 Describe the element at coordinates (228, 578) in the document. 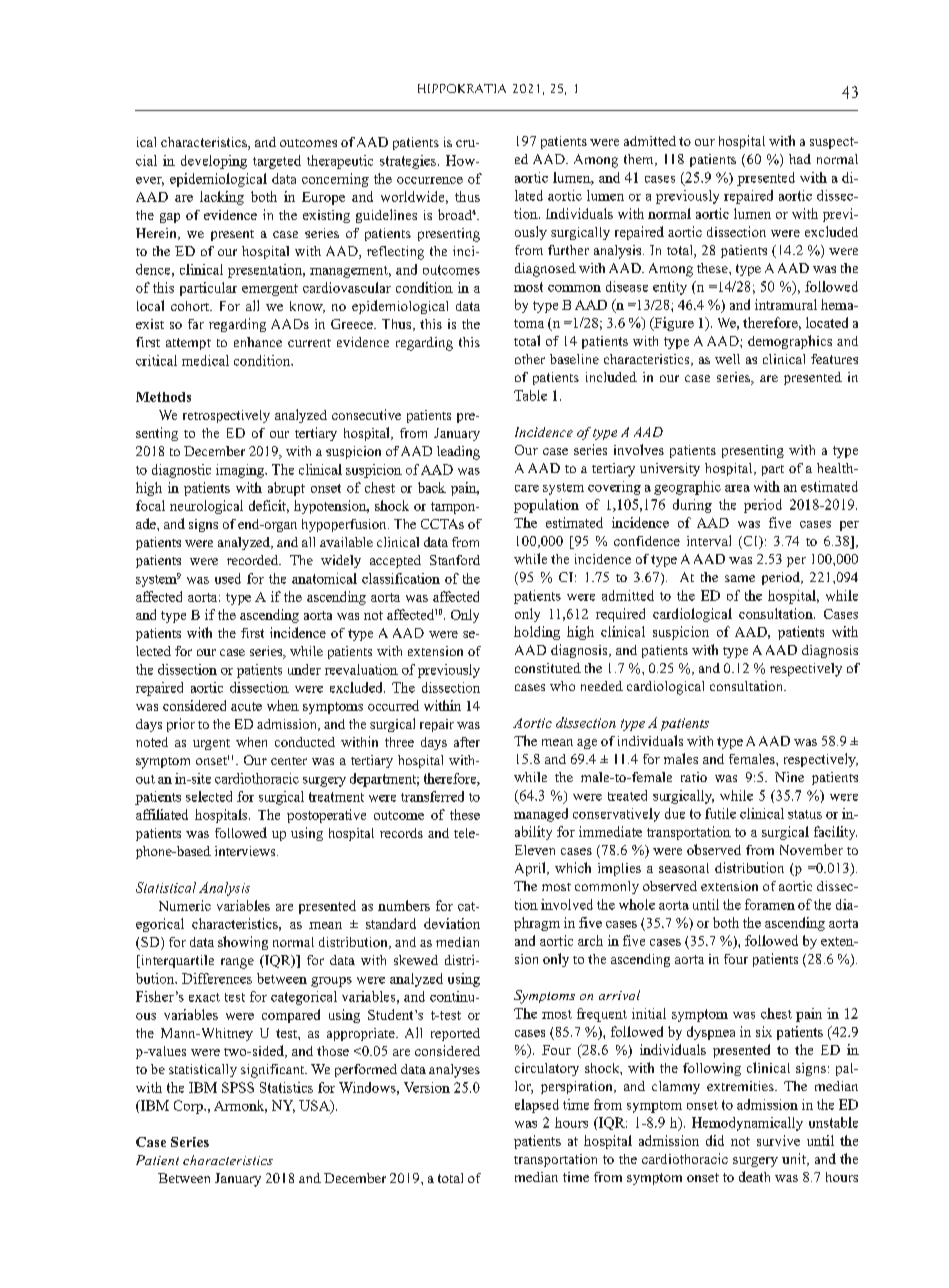

I see `used` at that location.
